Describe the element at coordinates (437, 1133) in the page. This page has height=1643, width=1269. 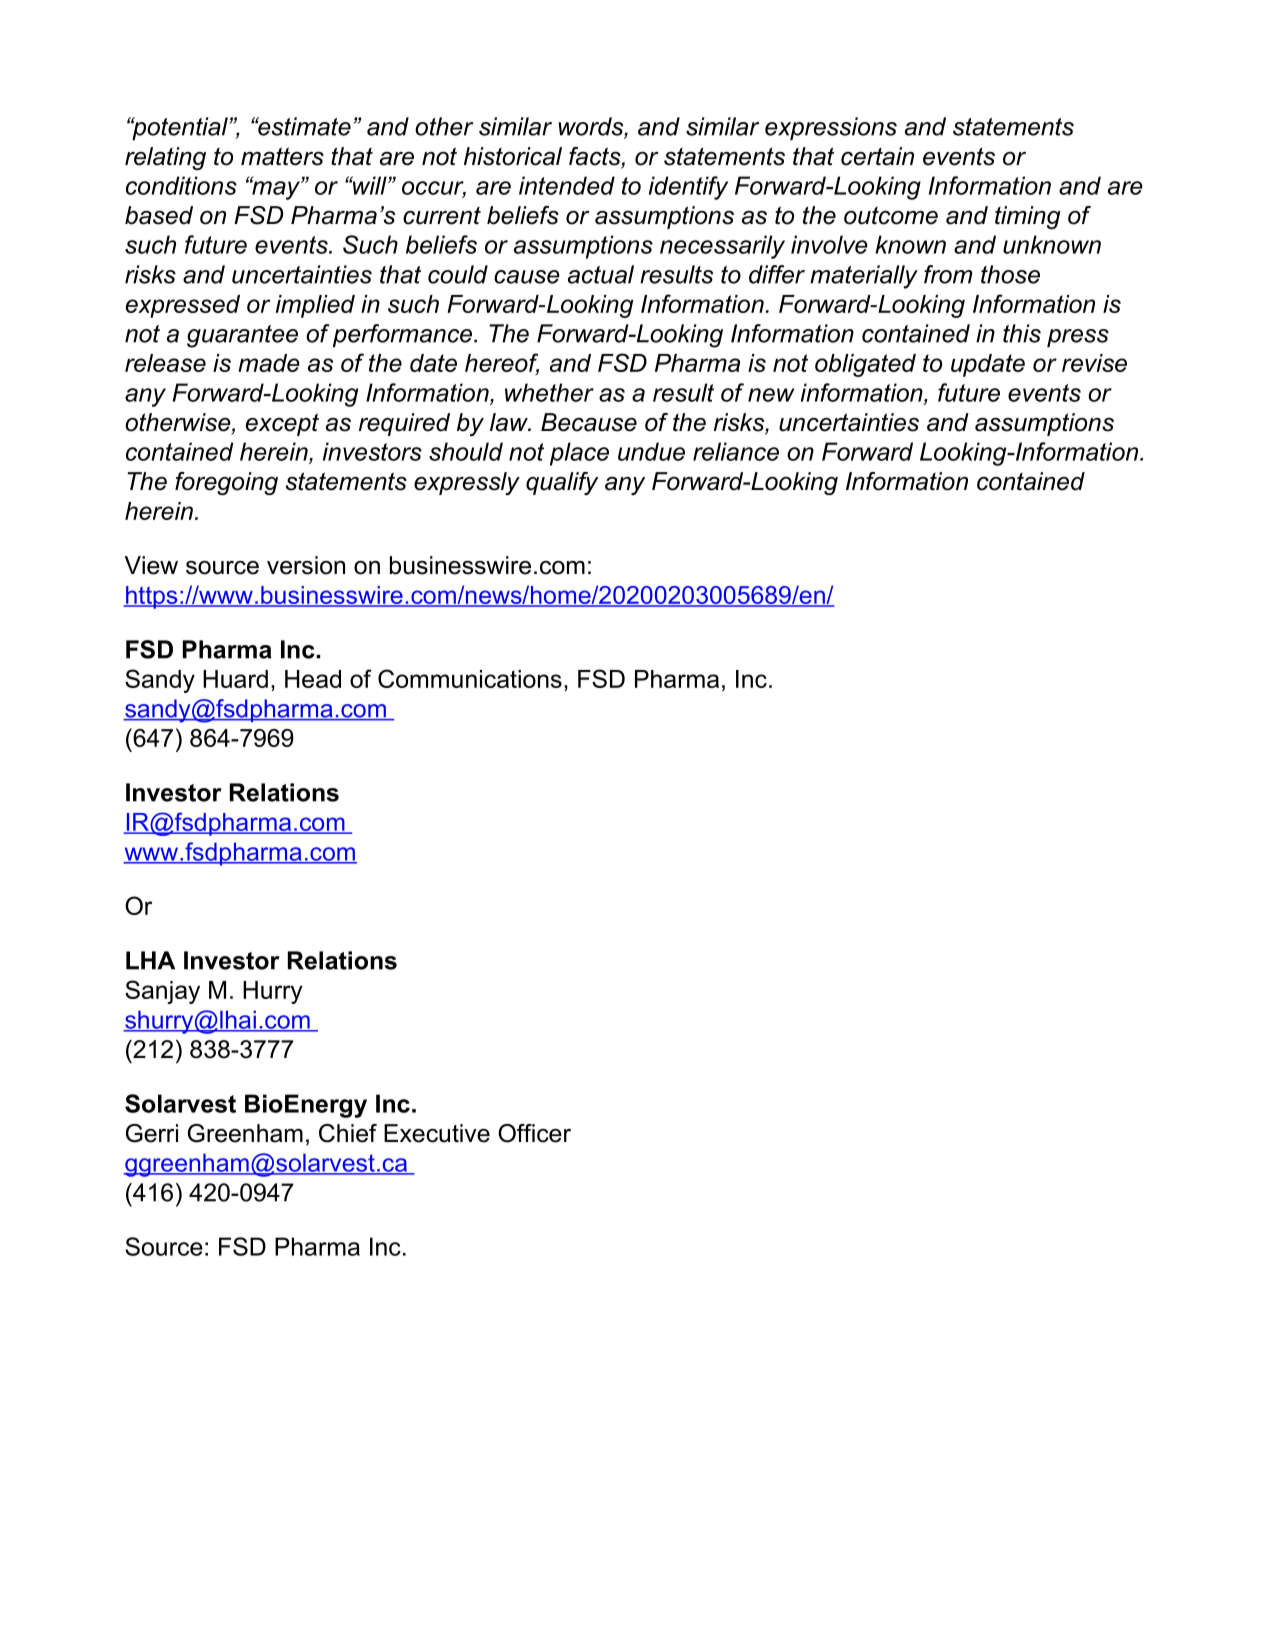
I see `Executive` at that location.
